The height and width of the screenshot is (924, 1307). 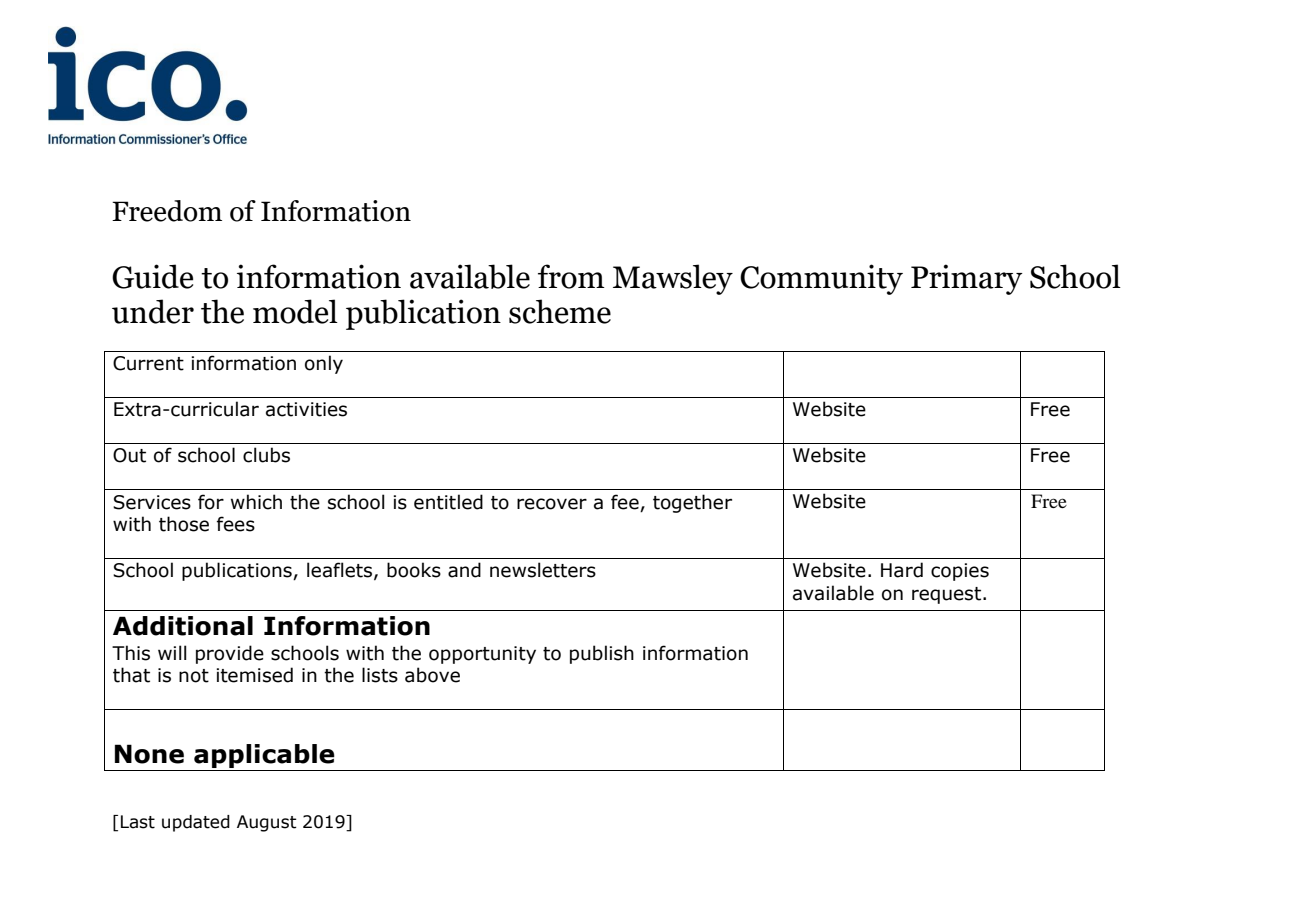 I want to click on model, so click(x=295, y=311).
